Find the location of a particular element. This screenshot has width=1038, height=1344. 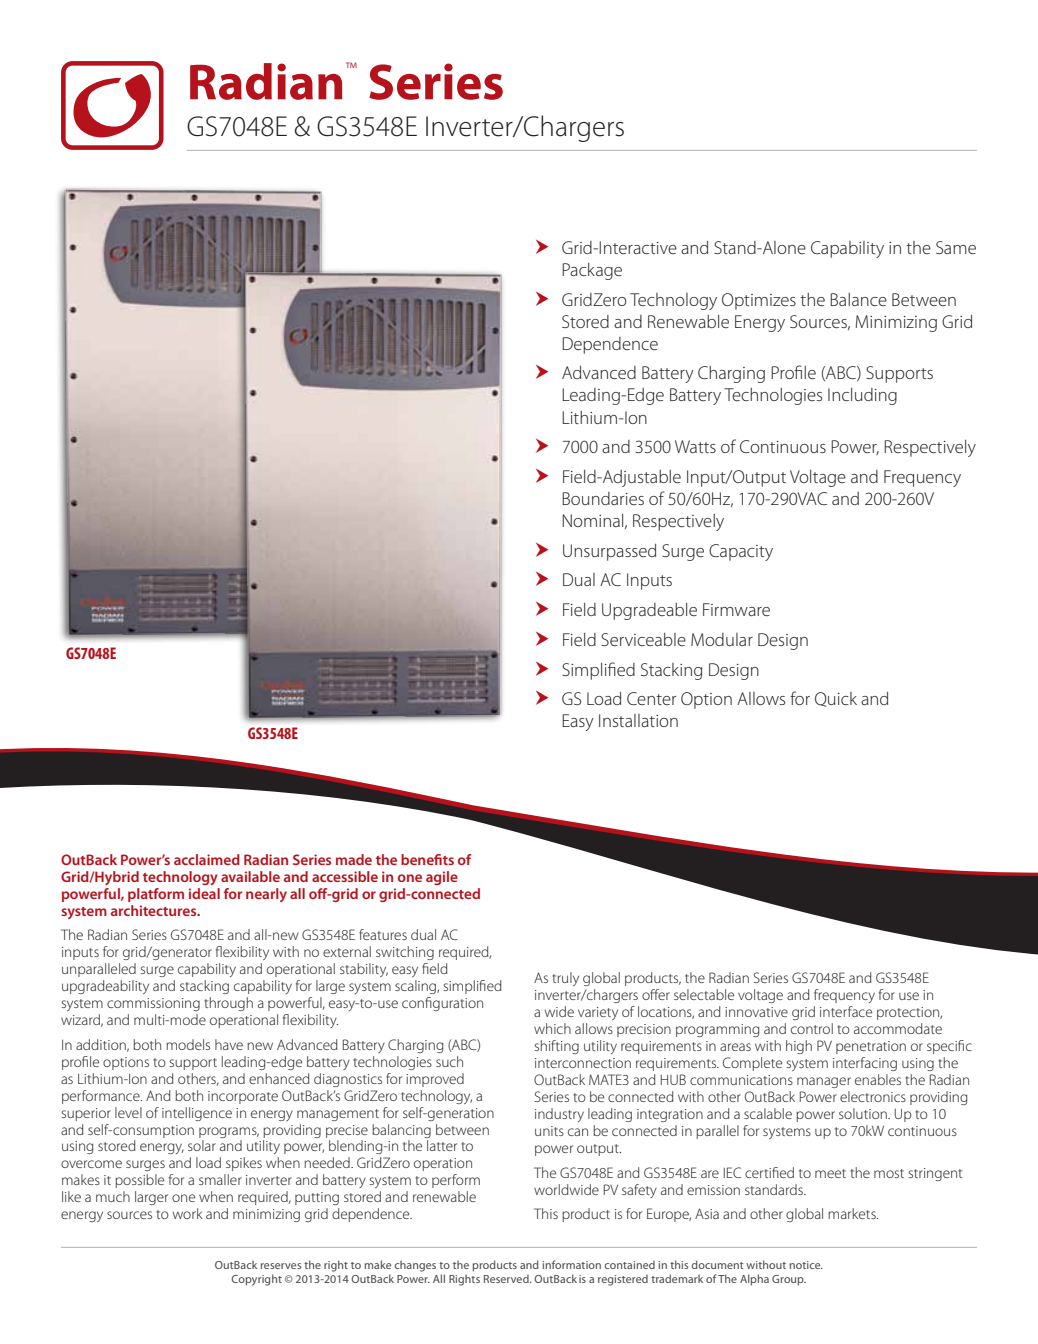

notice is located at coordinates (806, 1265).
